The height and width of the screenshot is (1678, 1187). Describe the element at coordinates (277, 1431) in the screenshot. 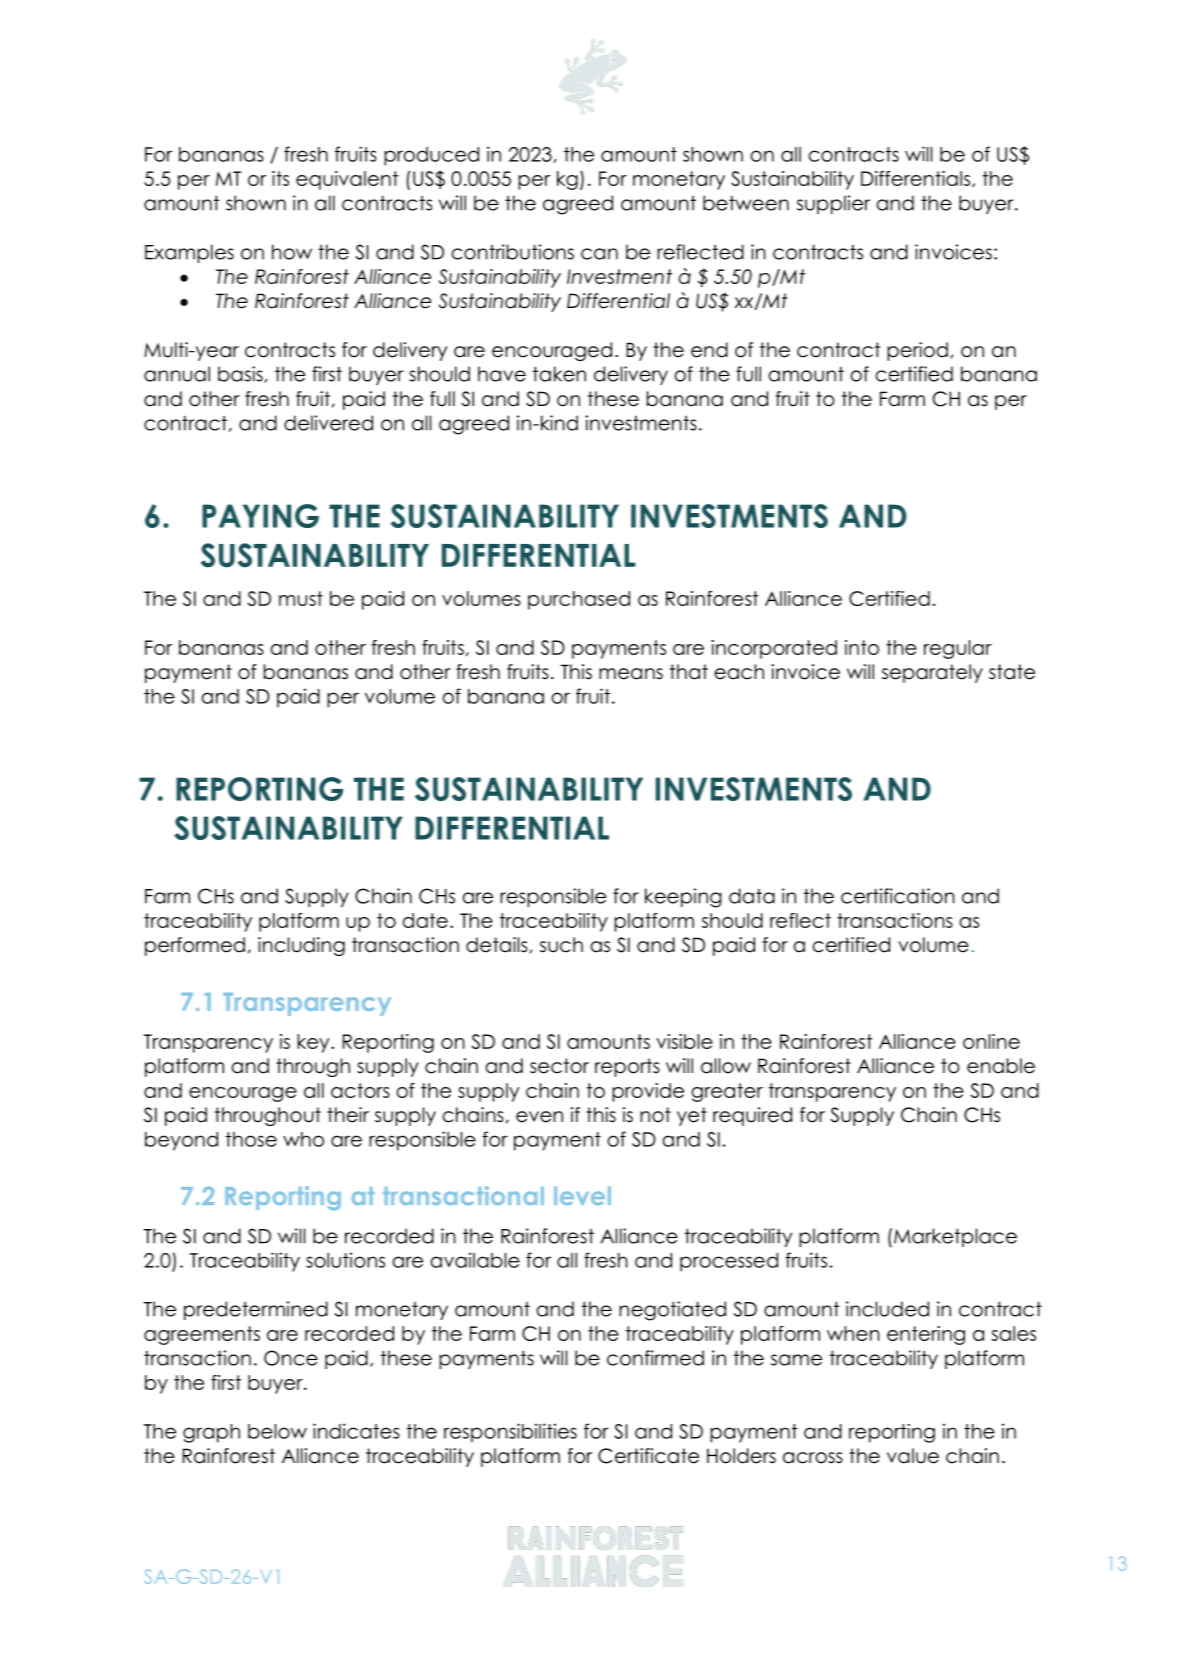

I see `below` at that location.
